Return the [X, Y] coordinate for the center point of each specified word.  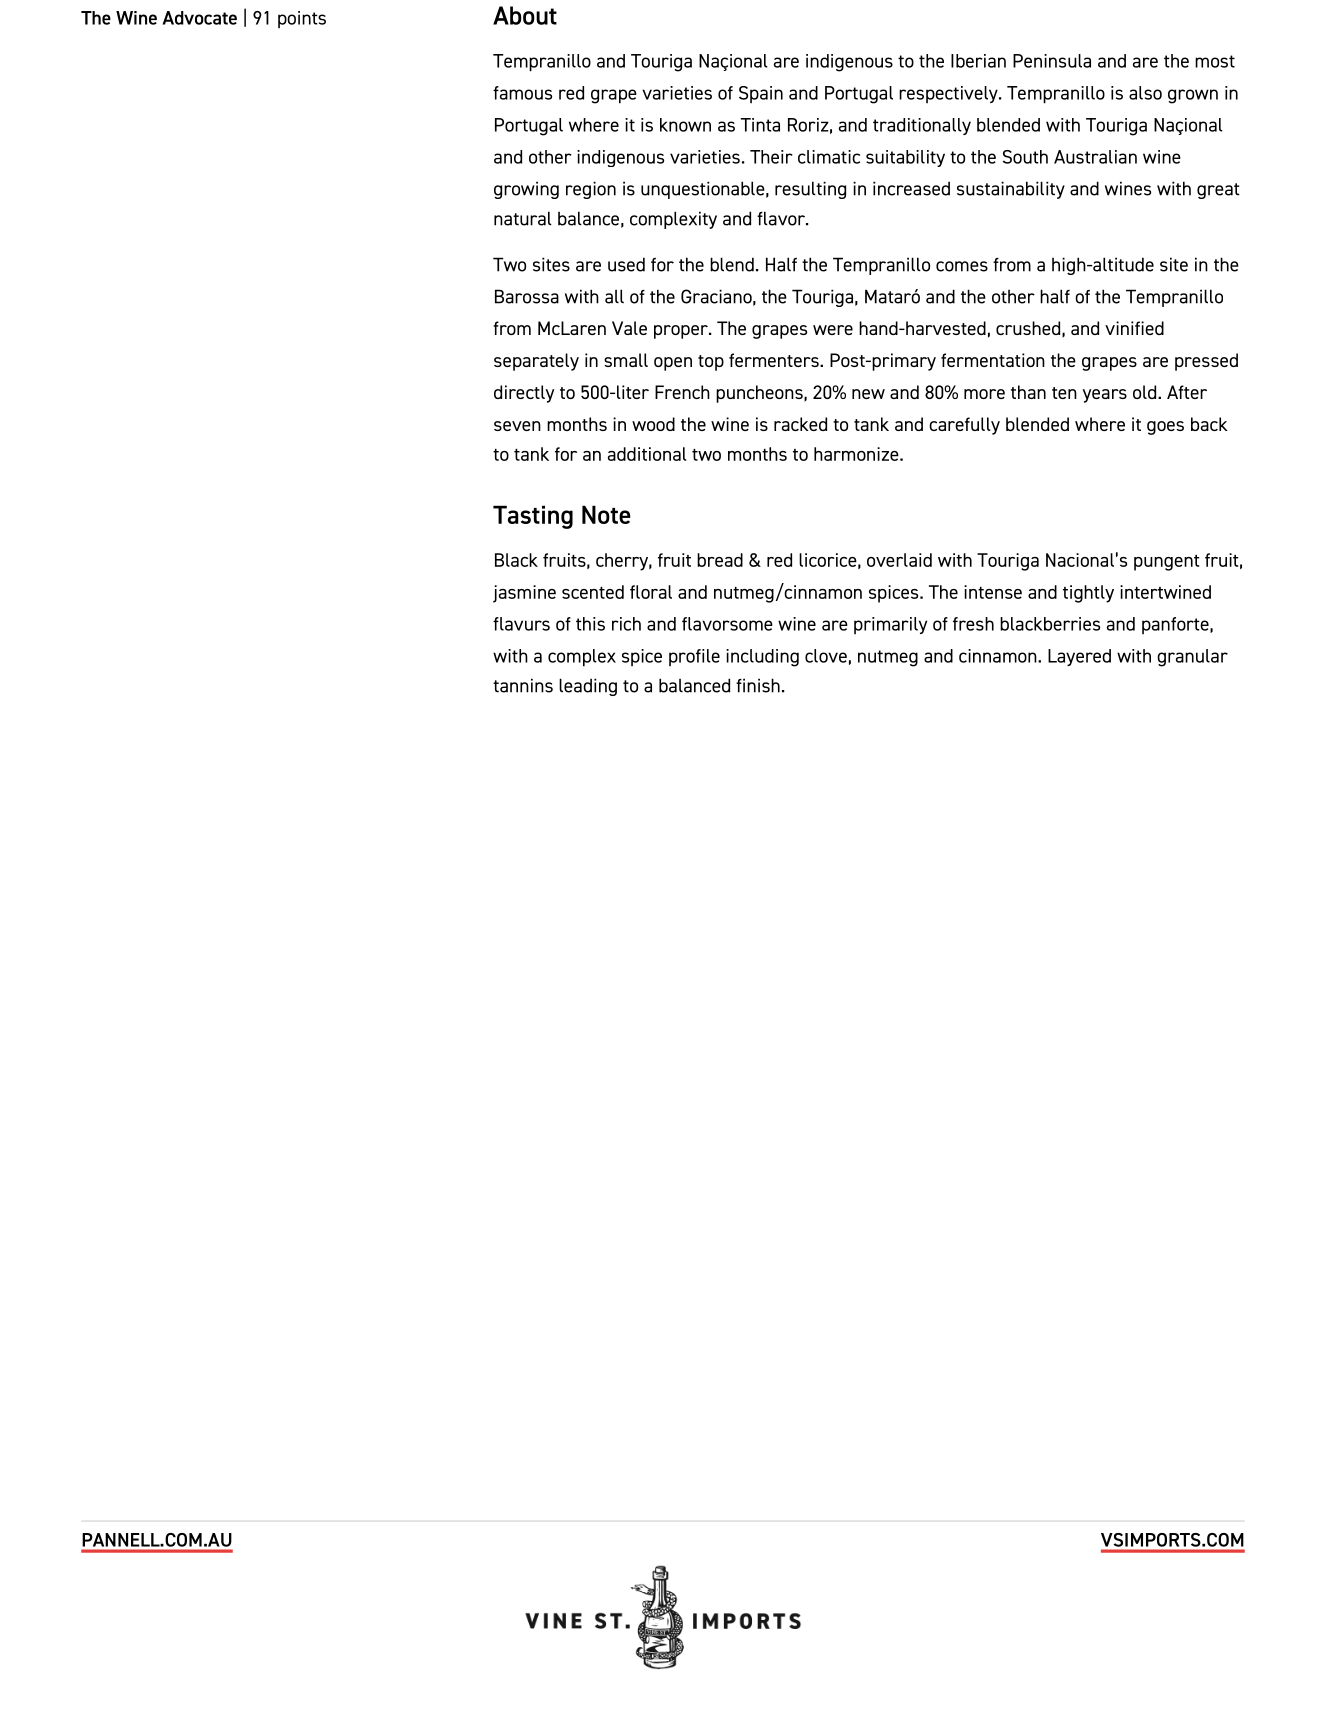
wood [653, 424]
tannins [523, 685]
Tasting [533, 517]
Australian [1095, 157]
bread [720, 560]
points [302, 19]
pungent [1167, 563]
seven [517, 426]
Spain [761, 94]
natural [523, 218]
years [1104, 396]
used [626, 264]
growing [526, 190]
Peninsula [1052, 61]
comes [962, 266]
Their [771, 157]
